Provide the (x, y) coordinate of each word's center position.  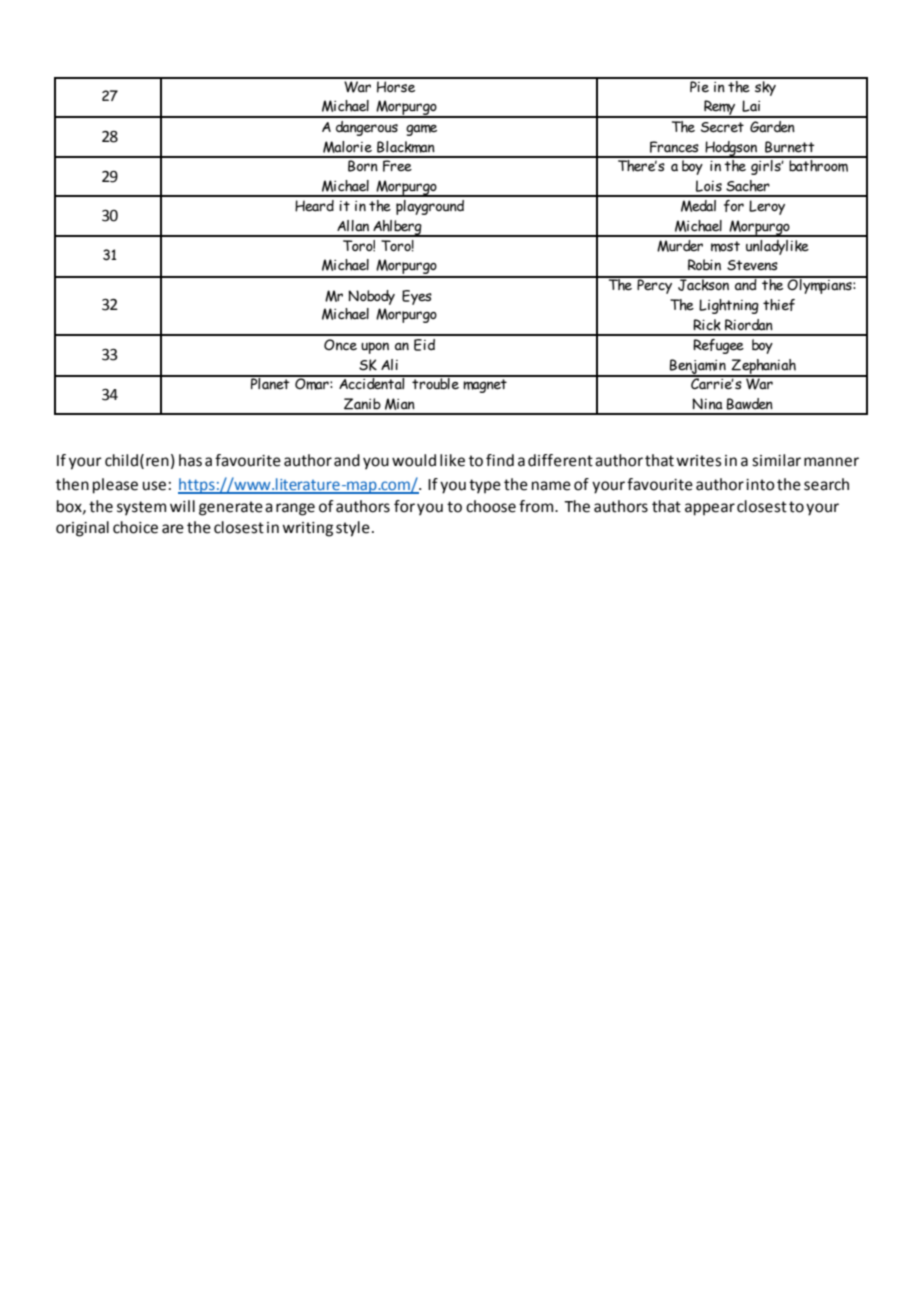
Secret (722, 127)
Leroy (767, 207)
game (421, 130)
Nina (707, 404)
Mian (400, 404)
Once (340, 345)
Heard (314, 206)
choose (491, 506)
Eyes (417, 297)
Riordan (749, 325)
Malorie (347, 147)
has (190, 460)
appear (710, 509)
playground (430, 207)
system (141, 508)
